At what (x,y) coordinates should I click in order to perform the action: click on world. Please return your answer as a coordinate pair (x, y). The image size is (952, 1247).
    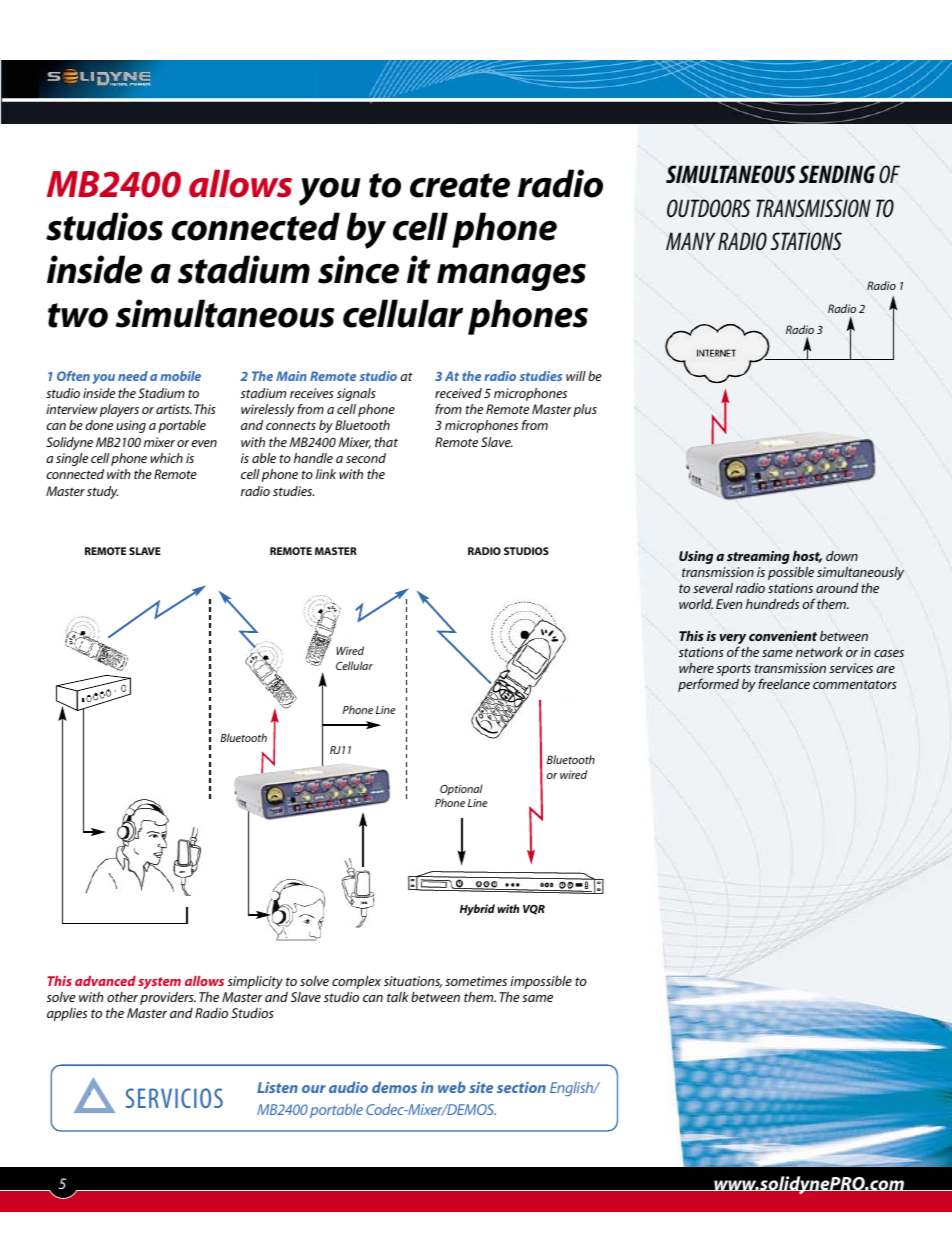
    Looking at the image, I should click on (696, 603).
